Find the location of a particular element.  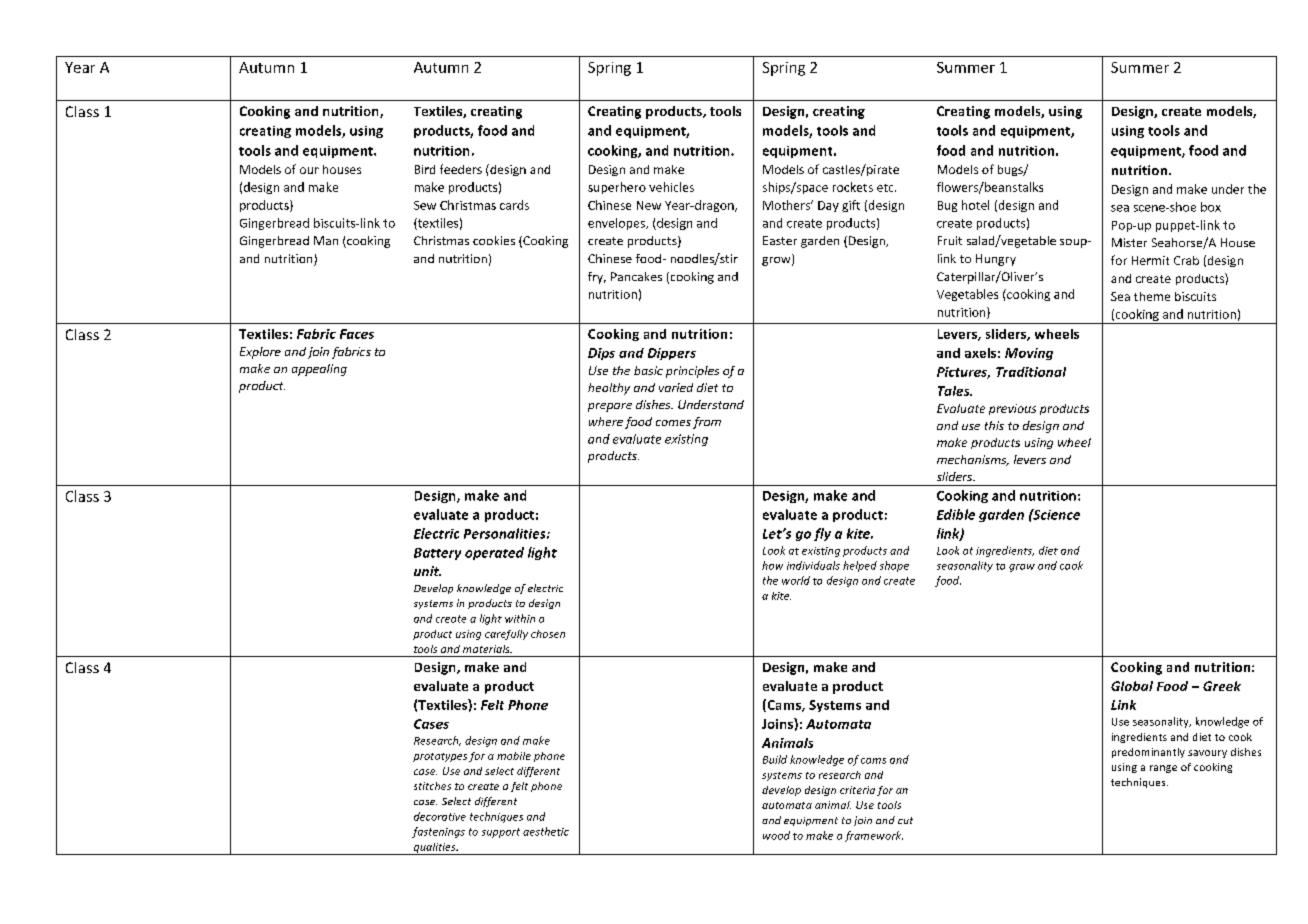

materials is located at coordinates (487, 649).
